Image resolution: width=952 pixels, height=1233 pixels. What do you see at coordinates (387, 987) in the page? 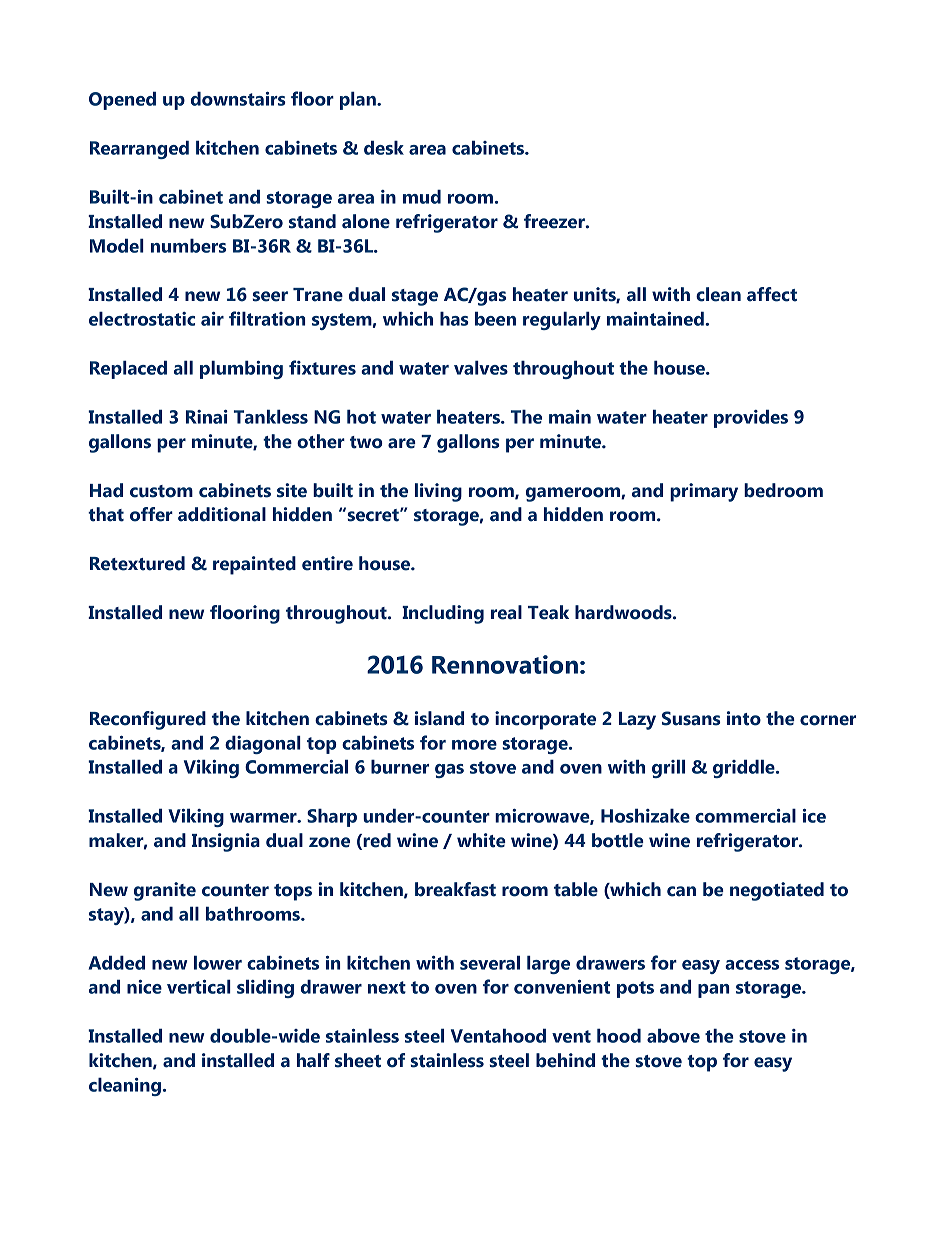
I see `next` at bounding box center [387, 987].
